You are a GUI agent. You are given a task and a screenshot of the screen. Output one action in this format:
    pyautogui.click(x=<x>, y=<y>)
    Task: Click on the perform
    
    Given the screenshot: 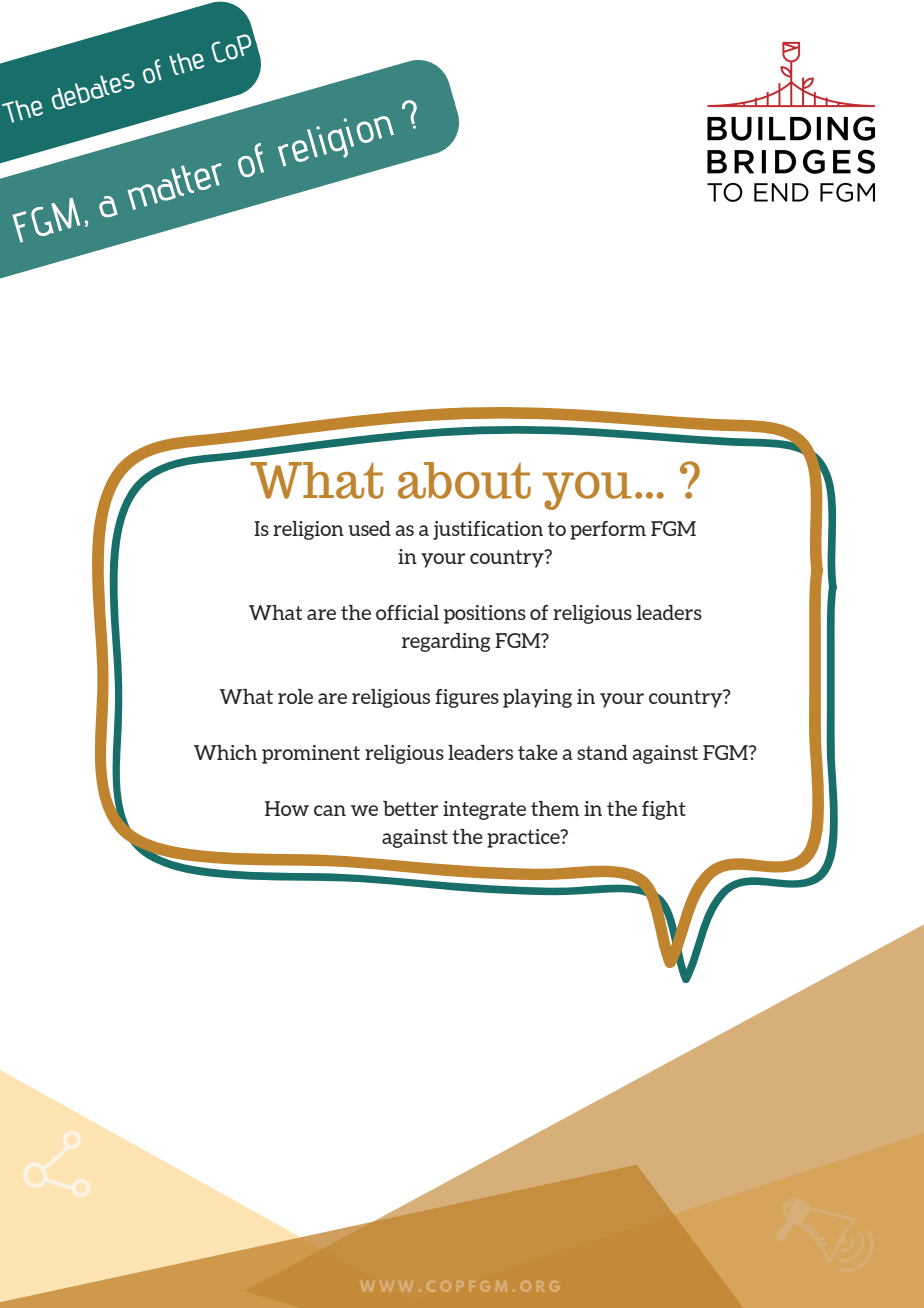 What is the action you would take?
    pyautogui.click(x=608, y=530)
